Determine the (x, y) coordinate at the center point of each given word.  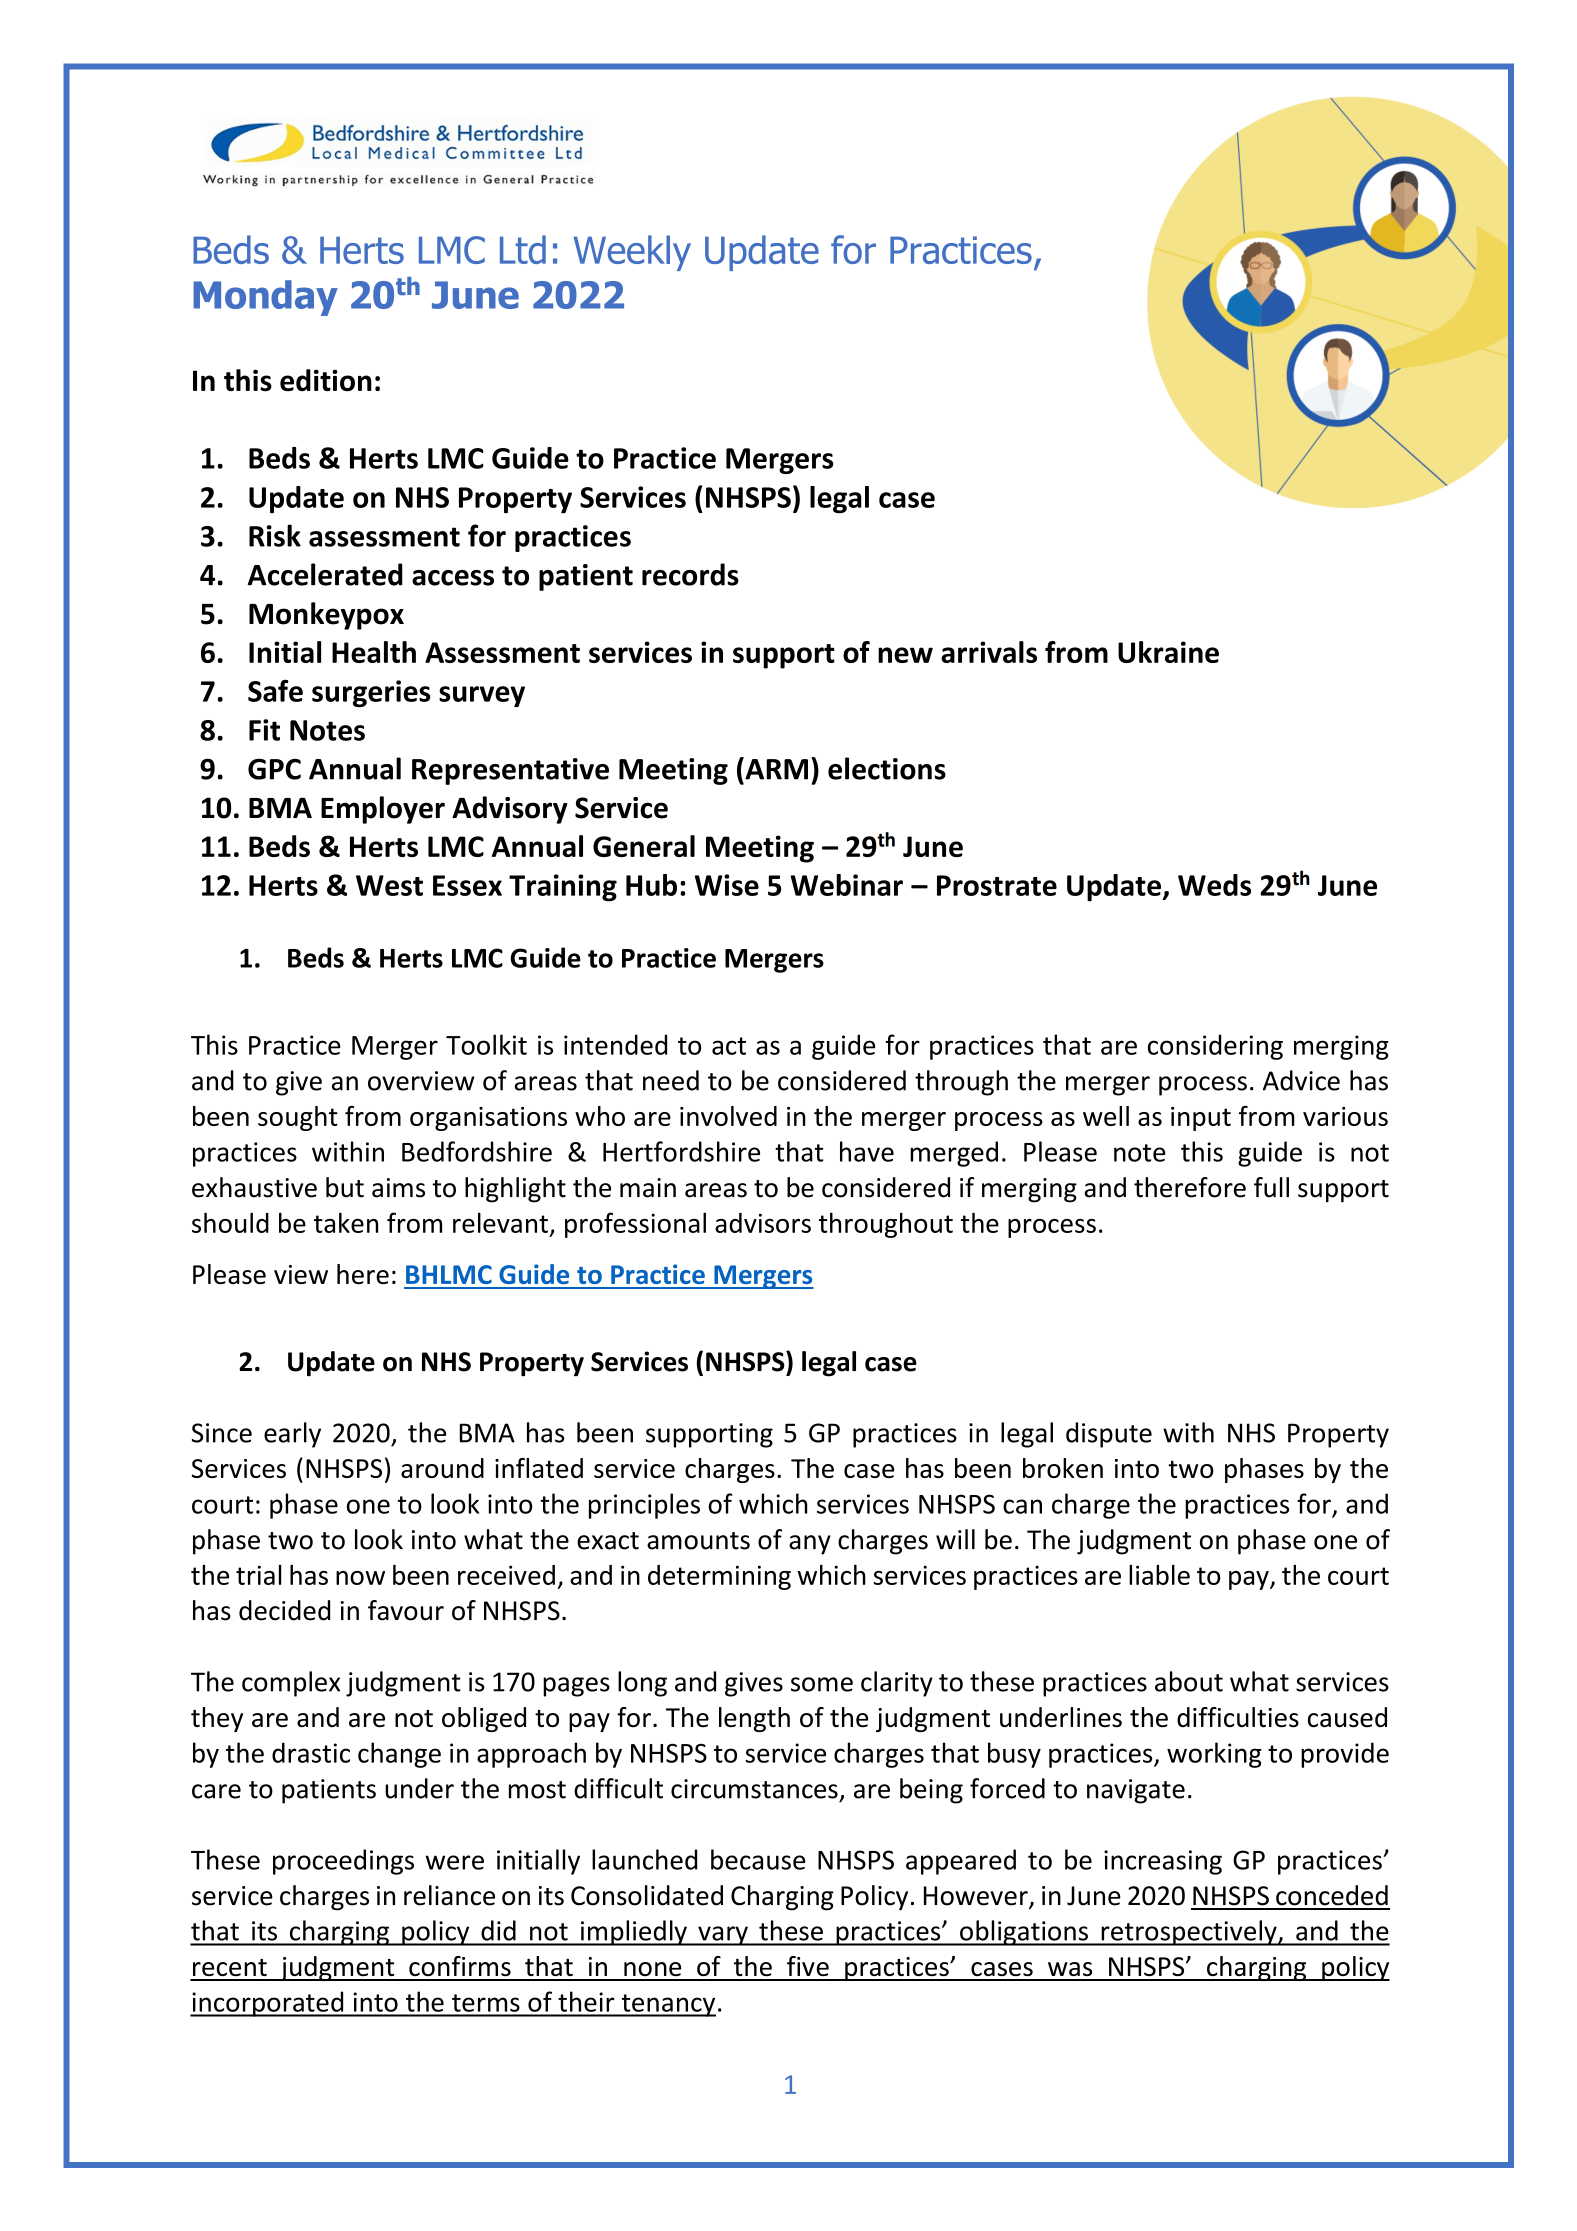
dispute (1109, 1435)
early (292, 1435)
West (389, 885)
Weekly (632, 253)
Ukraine (1168, 652)
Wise (727, 885)
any (810, 1545)
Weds (1214, 885)
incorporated (268, 2004)
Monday (265, 298)
